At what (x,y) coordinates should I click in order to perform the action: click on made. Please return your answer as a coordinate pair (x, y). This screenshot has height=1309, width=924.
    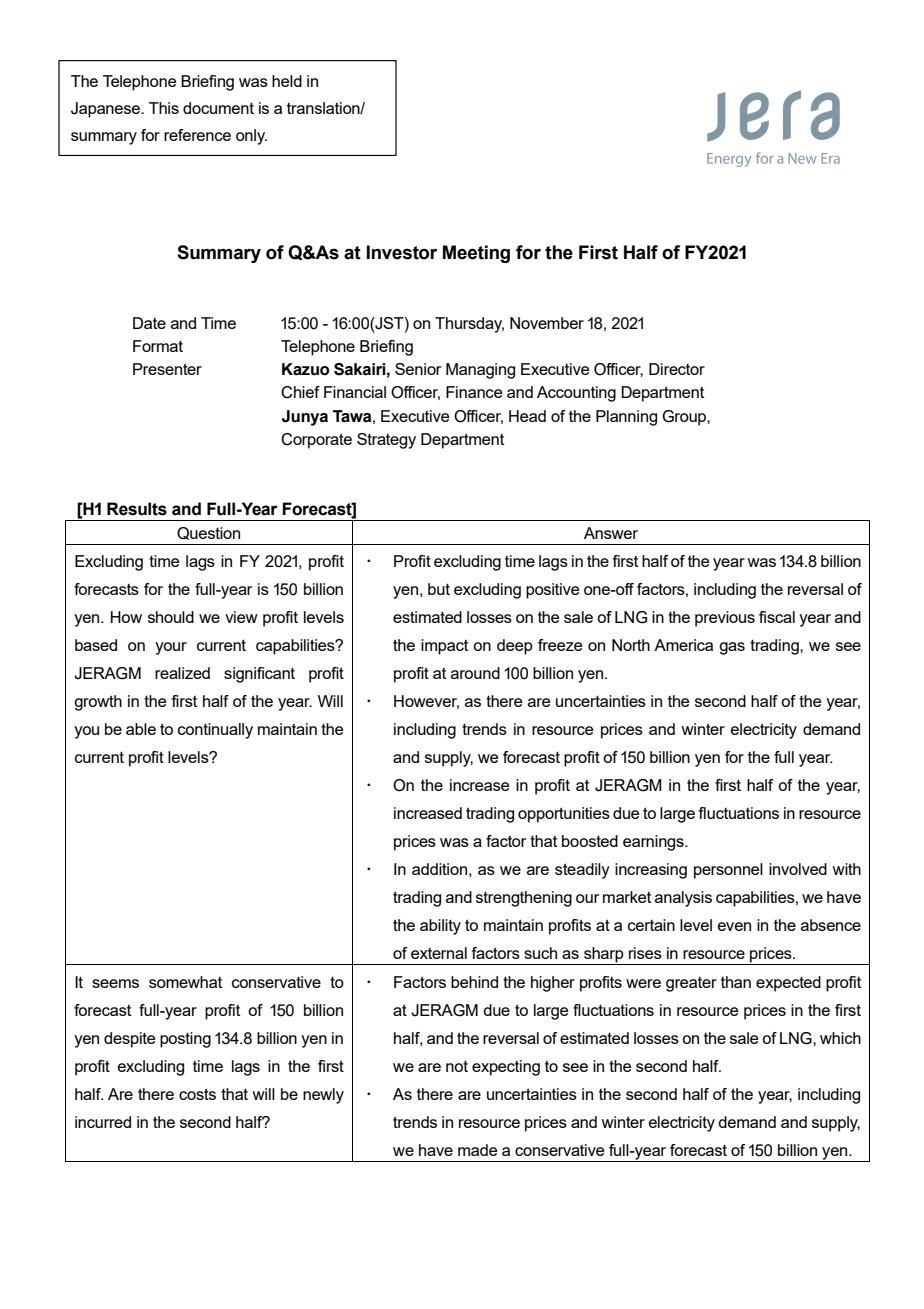
    Looking at the image, I should click on (477, 1150).
